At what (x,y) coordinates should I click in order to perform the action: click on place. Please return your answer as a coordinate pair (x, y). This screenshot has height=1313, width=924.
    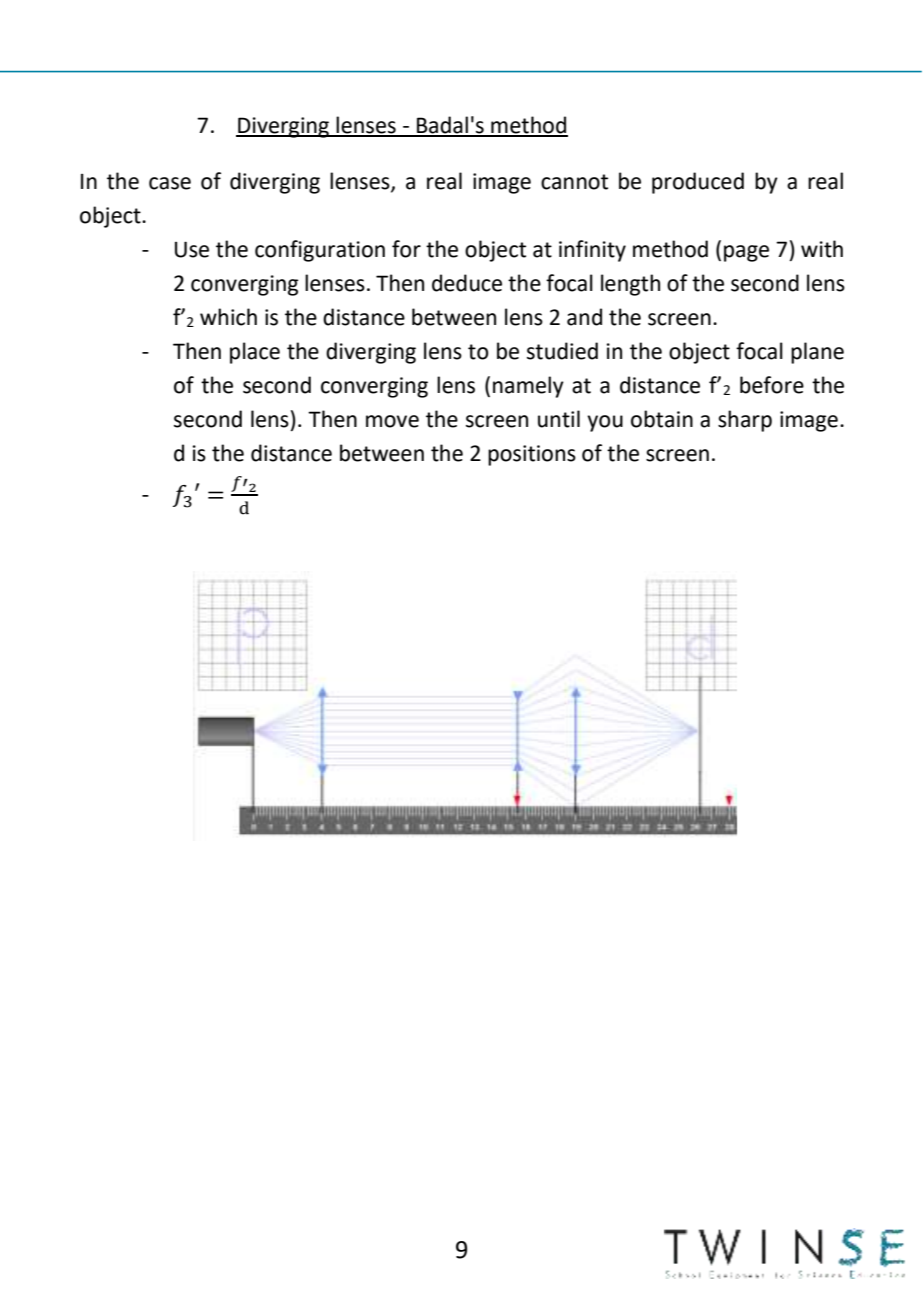
    Looking at the image, I should click on (255, 353).
